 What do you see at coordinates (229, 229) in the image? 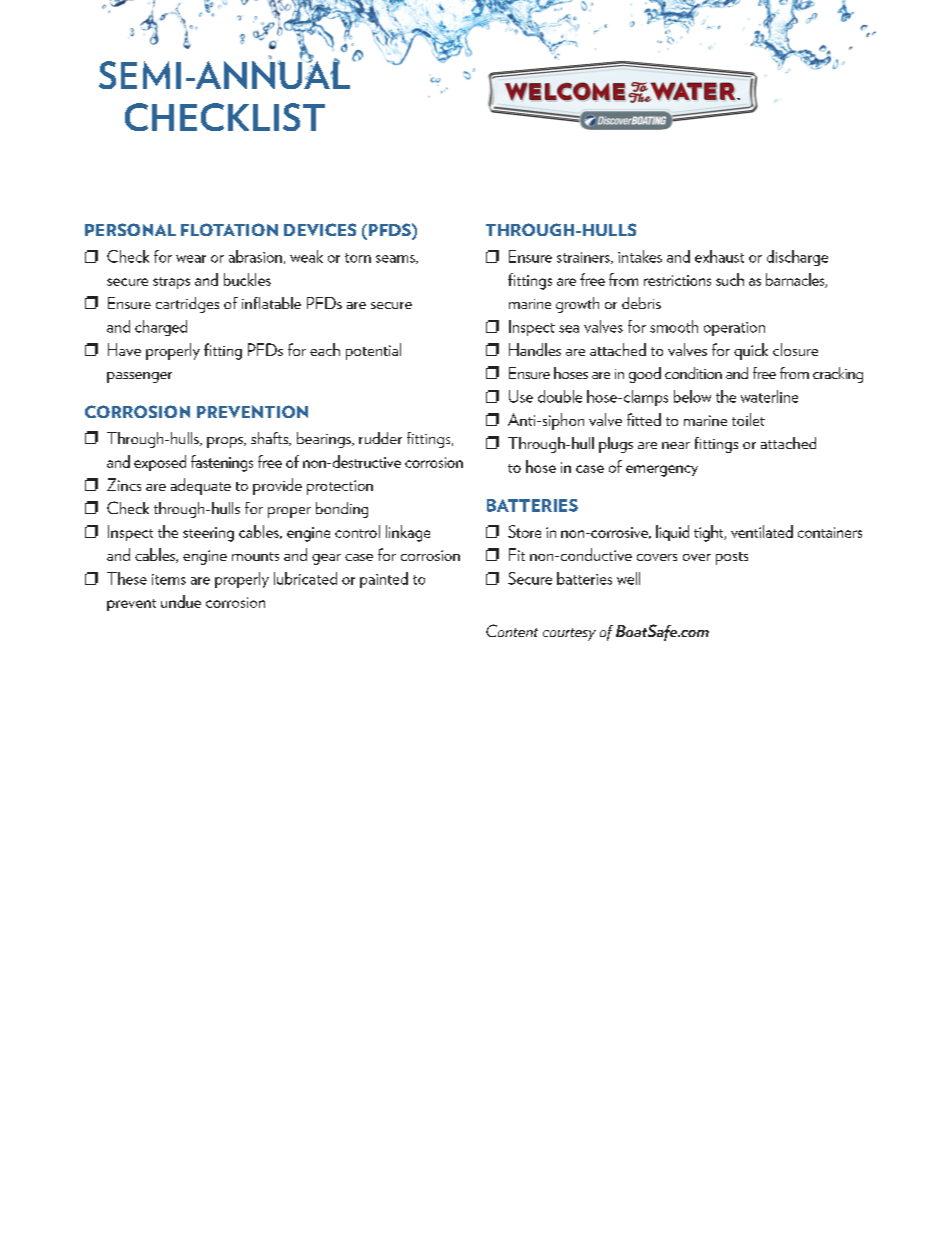
I see `FLOTATION` at bounding box center [229, 229].
